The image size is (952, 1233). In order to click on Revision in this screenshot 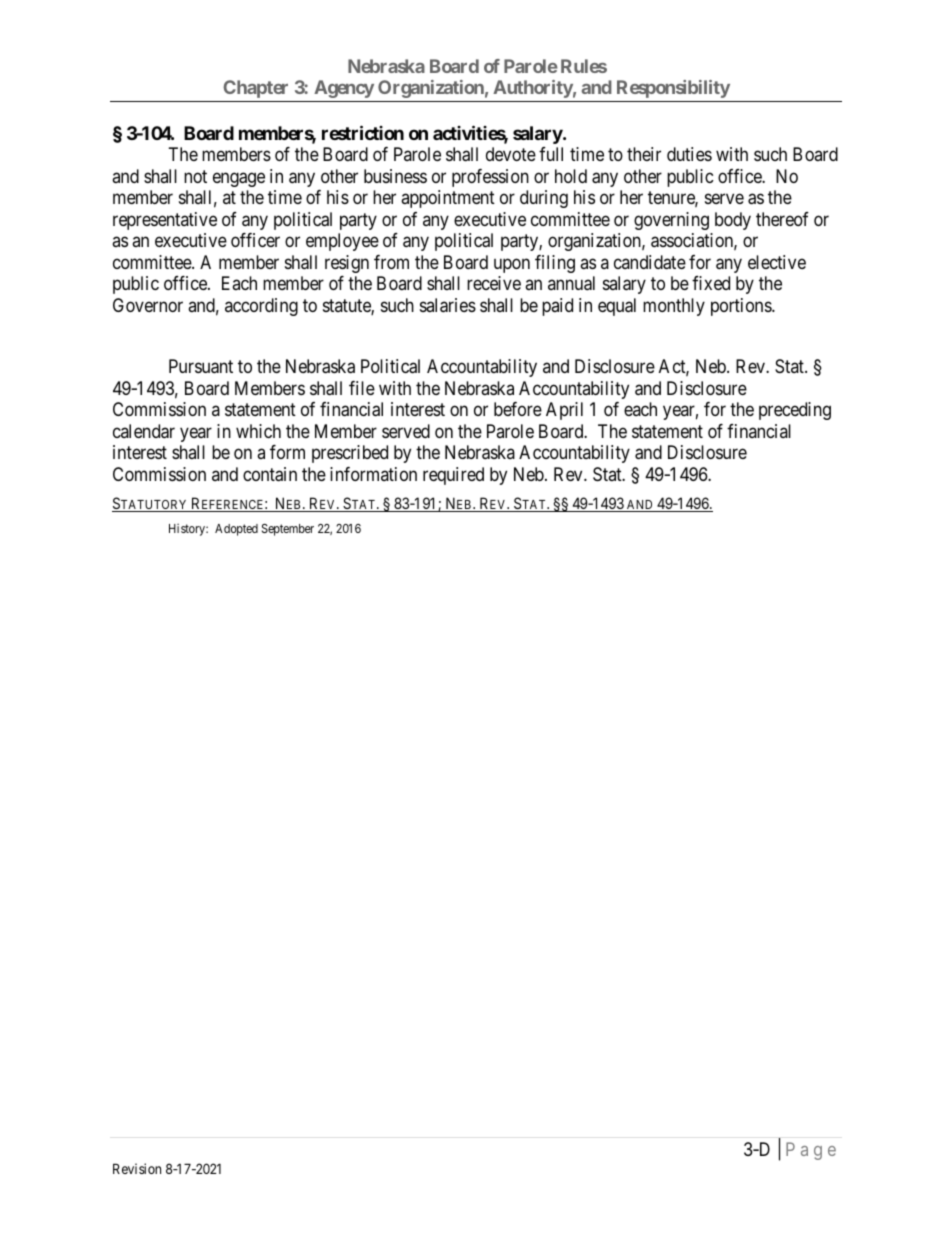, I will do `click(137, 1168)`.
